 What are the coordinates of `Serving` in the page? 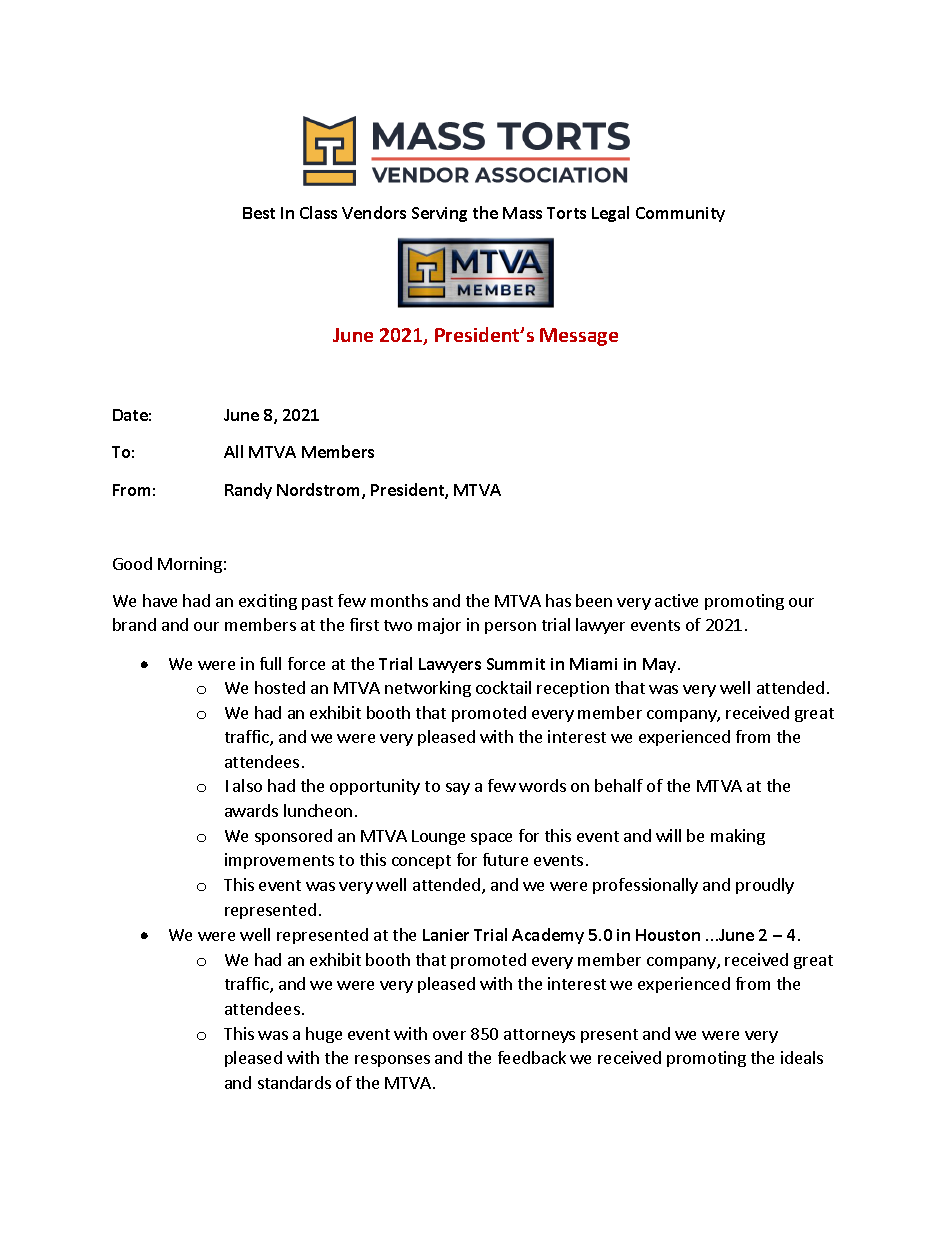 It's located at (439, 214).
